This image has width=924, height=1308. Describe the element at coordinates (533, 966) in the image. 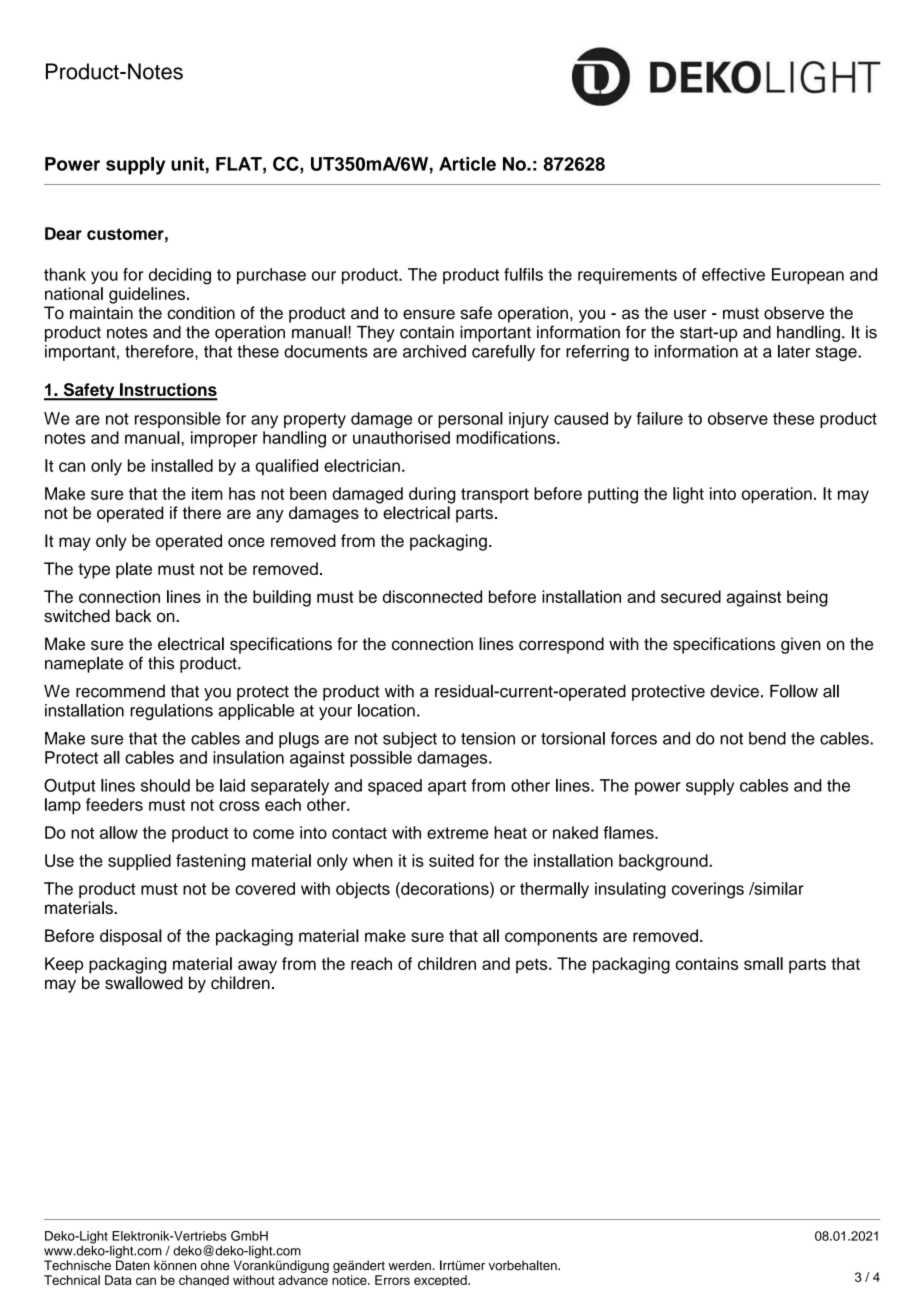

I see `pets` at that location.
